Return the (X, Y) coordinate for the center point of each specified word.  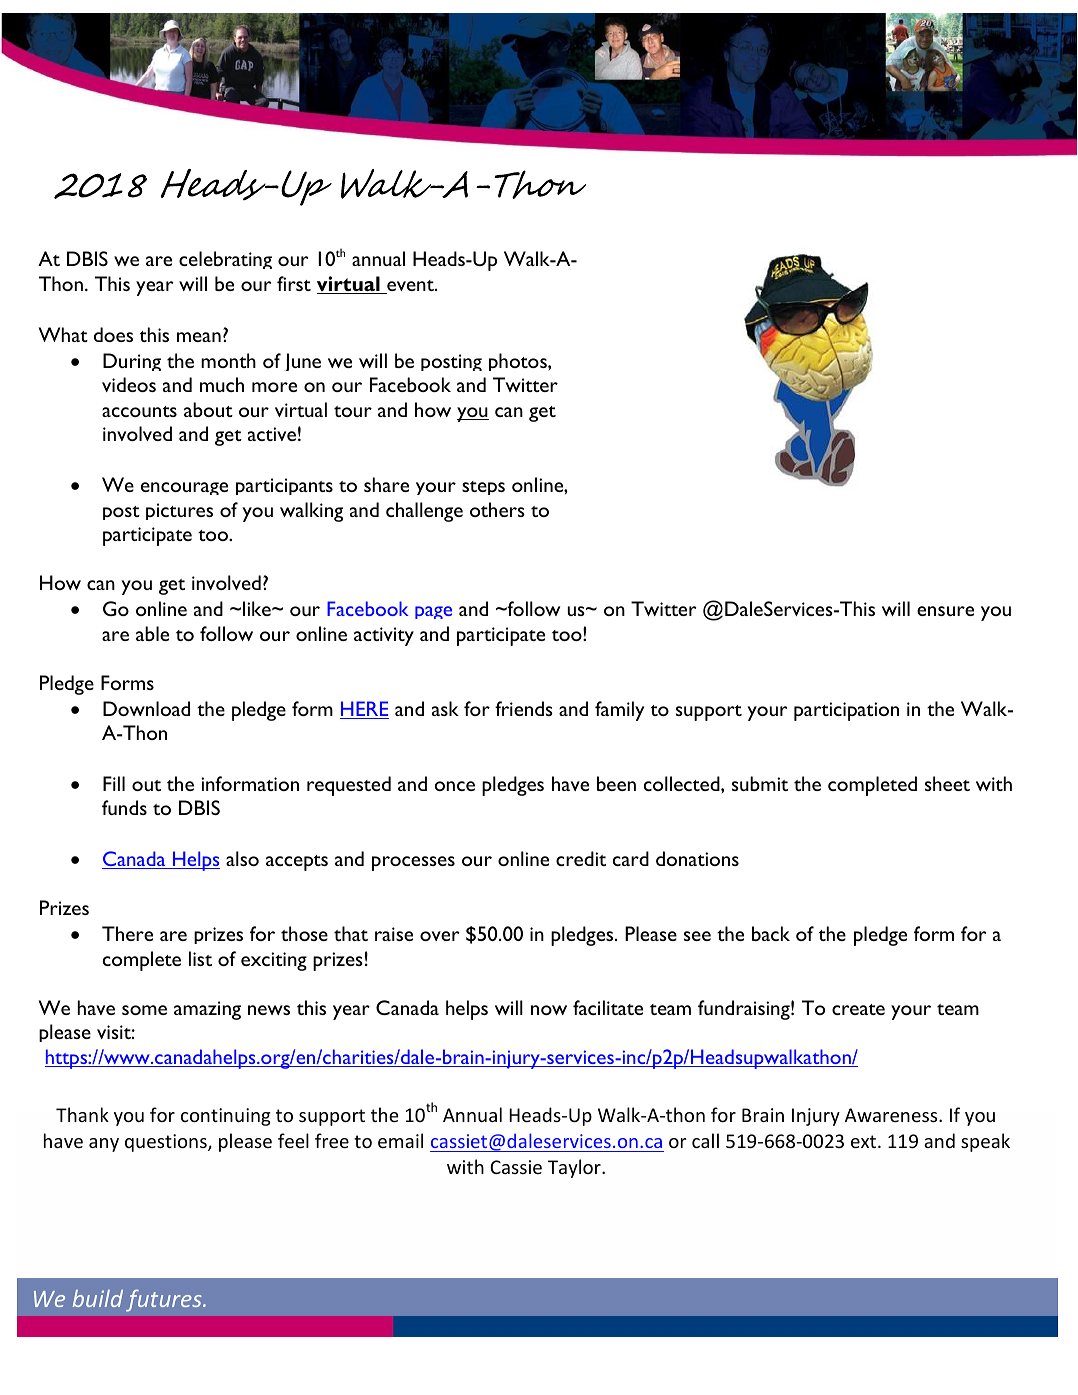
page (433, 612)
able (152, 633)
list (200, 958)
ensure (945, 611)
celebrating (225, 260)
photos (519, 362)
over (439, 936)
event (410, 287)
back (771, 933)
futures (165, 1300)
